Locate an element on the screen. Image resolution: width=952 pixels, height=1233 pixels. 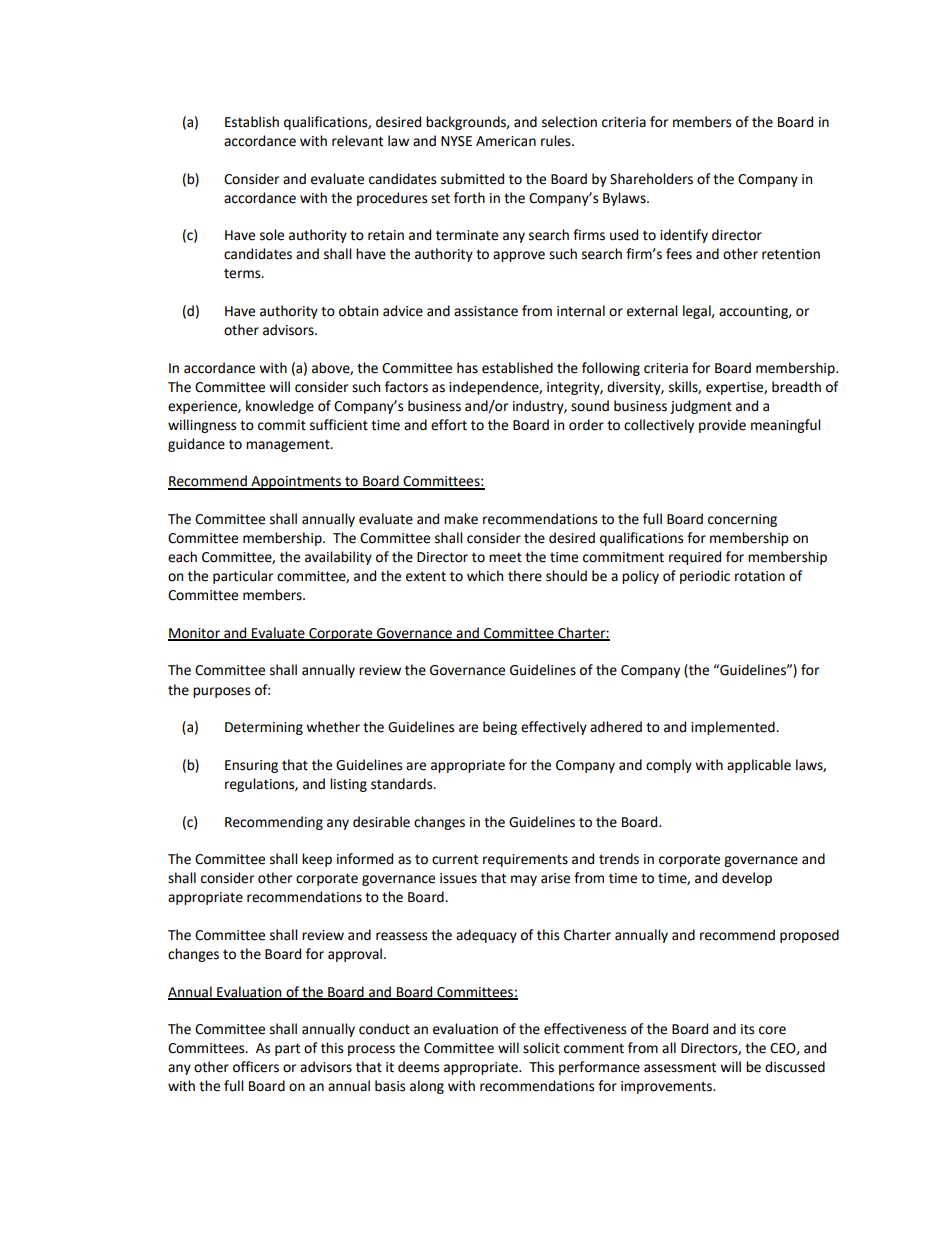
American is located at coordinates (506, 141).
